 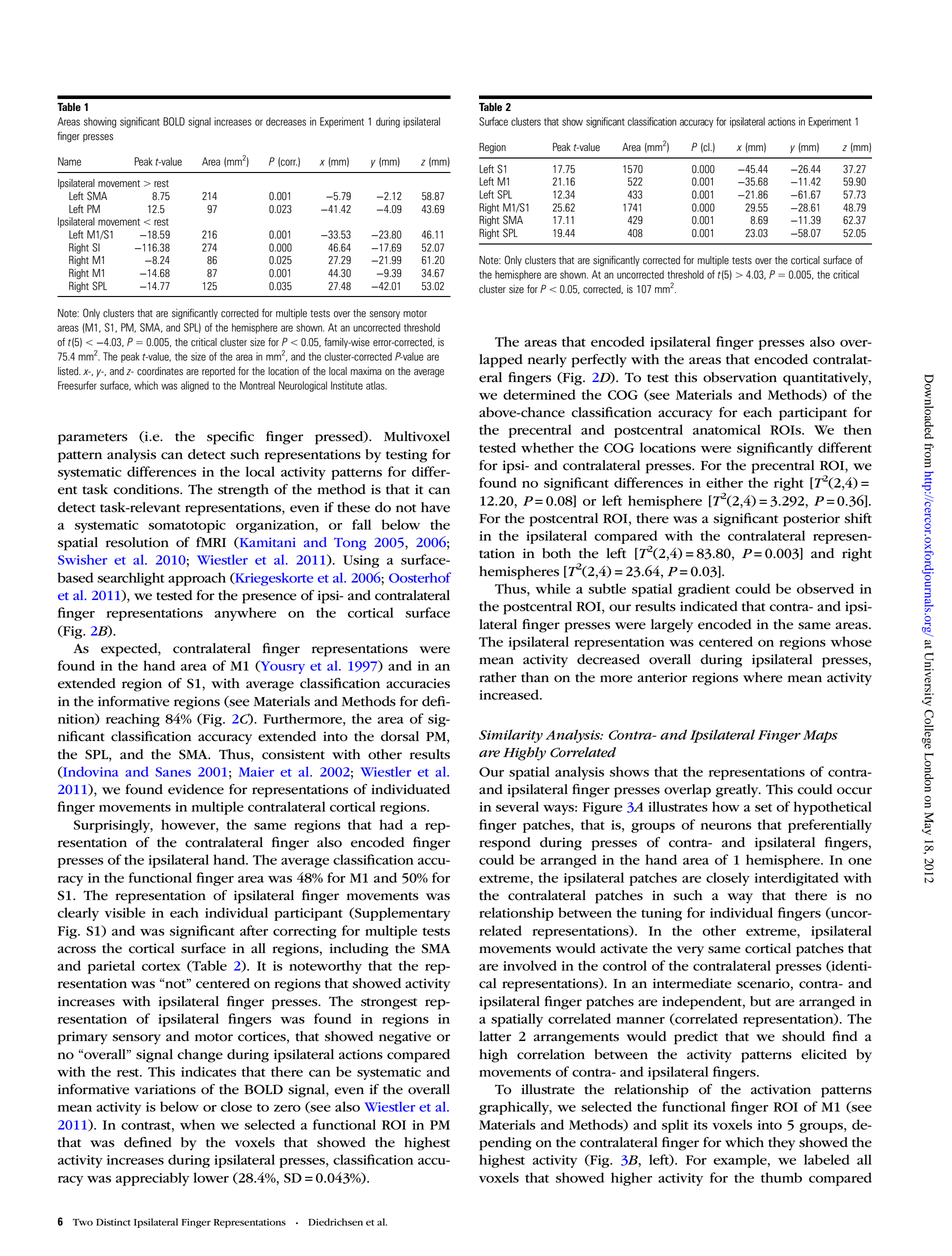 I want to click on determined, so click(x=539, y=394).
